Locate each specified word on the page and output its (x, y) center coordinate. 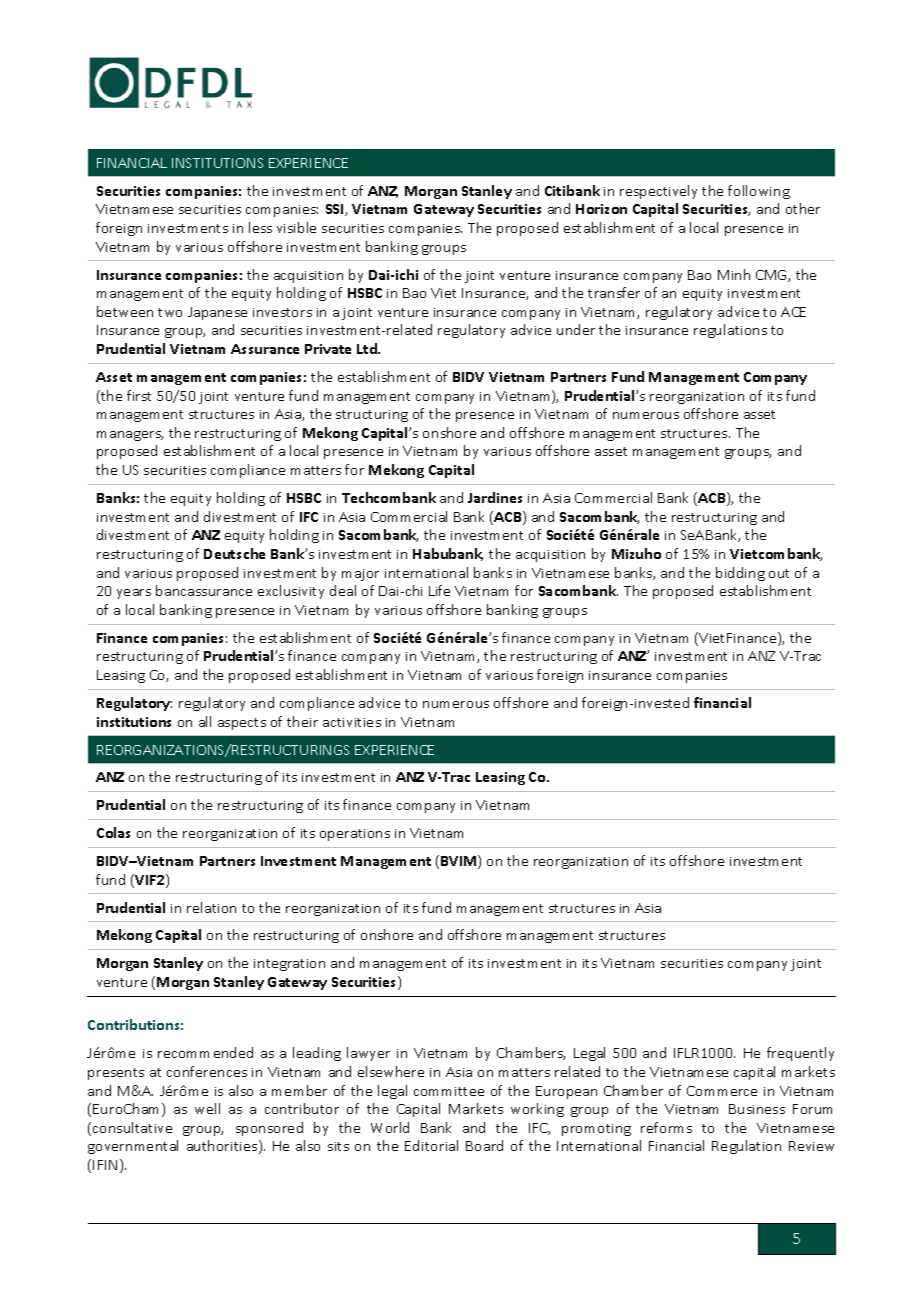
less (260, 227)
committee (449, 1091)
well (207, 1108)
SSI (336, 210)
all (205, 721)
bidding (740, 574)
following (759, 192)
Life (439, 590)
